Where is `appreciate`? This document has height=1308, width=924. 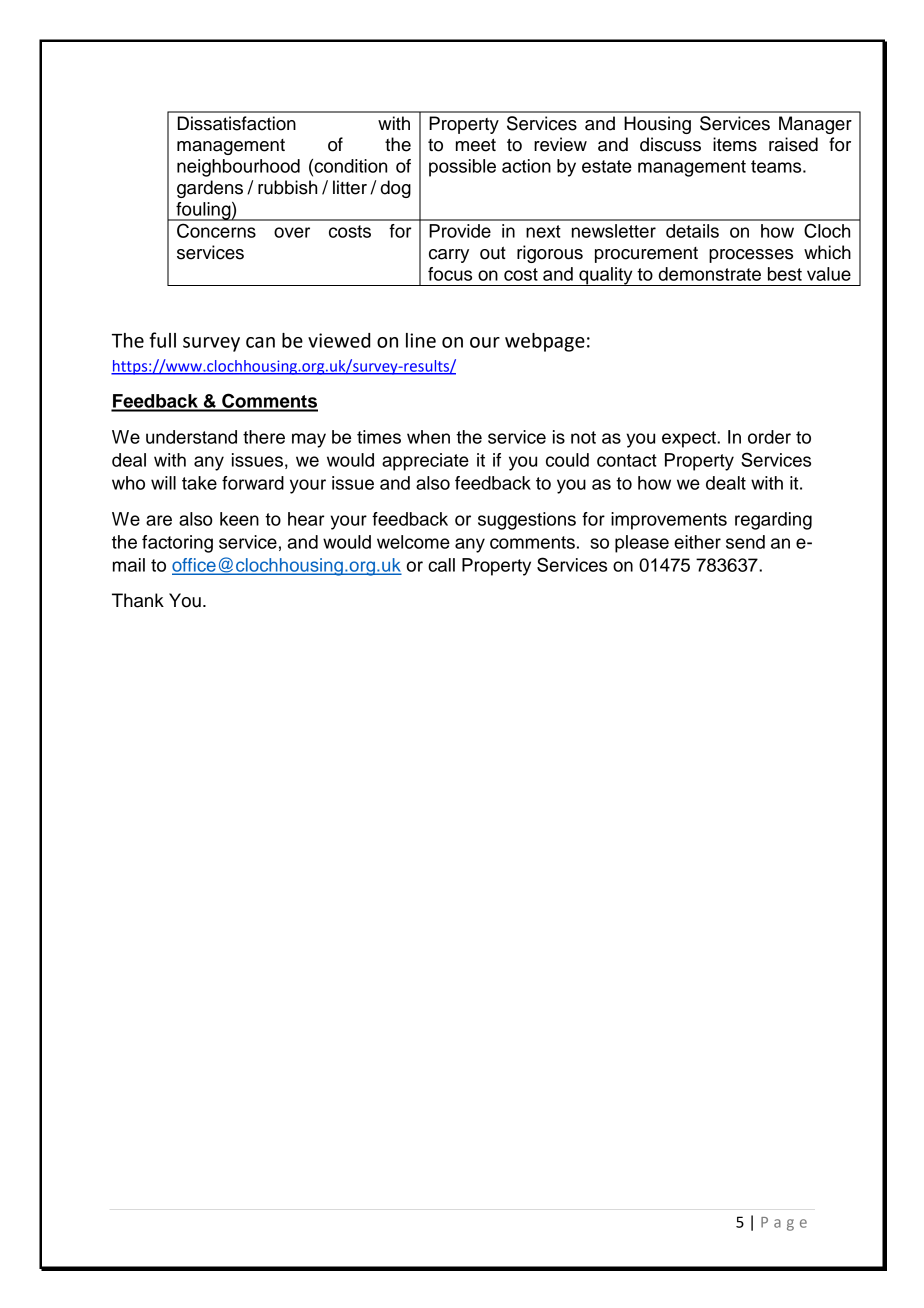 appreciate is located at coordinates (425, 462).
